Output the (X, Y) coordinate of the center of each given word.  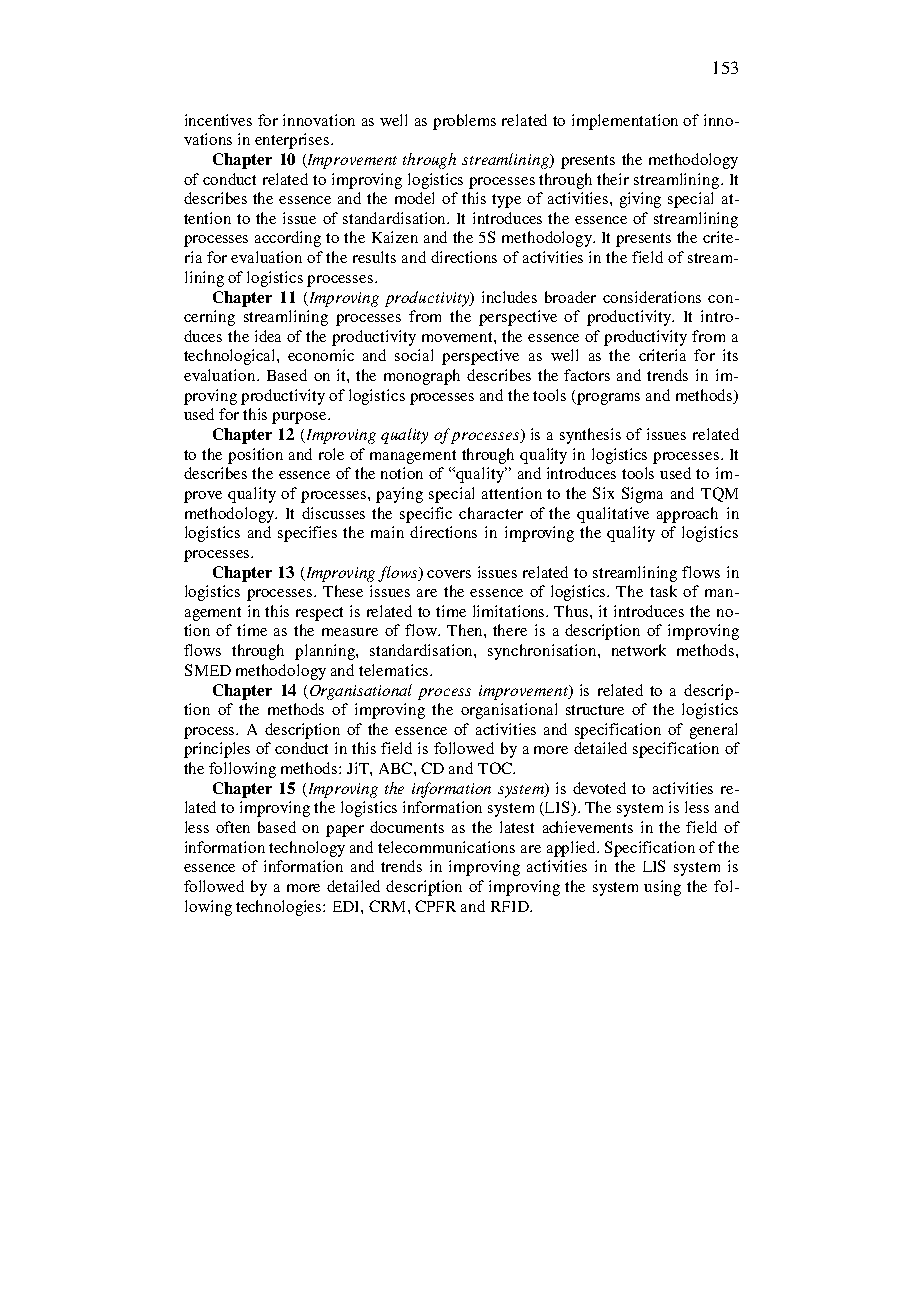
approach (687, 515)
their (613, 179)
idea (268, 336)
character (491, 513)
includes (509, 297)
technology (307, 849)
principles (217, 750)
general (713, 731)
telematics (395, 670)
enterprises (293, 141)
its (730, 355)
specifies (307, 534)
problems (464, 122)
